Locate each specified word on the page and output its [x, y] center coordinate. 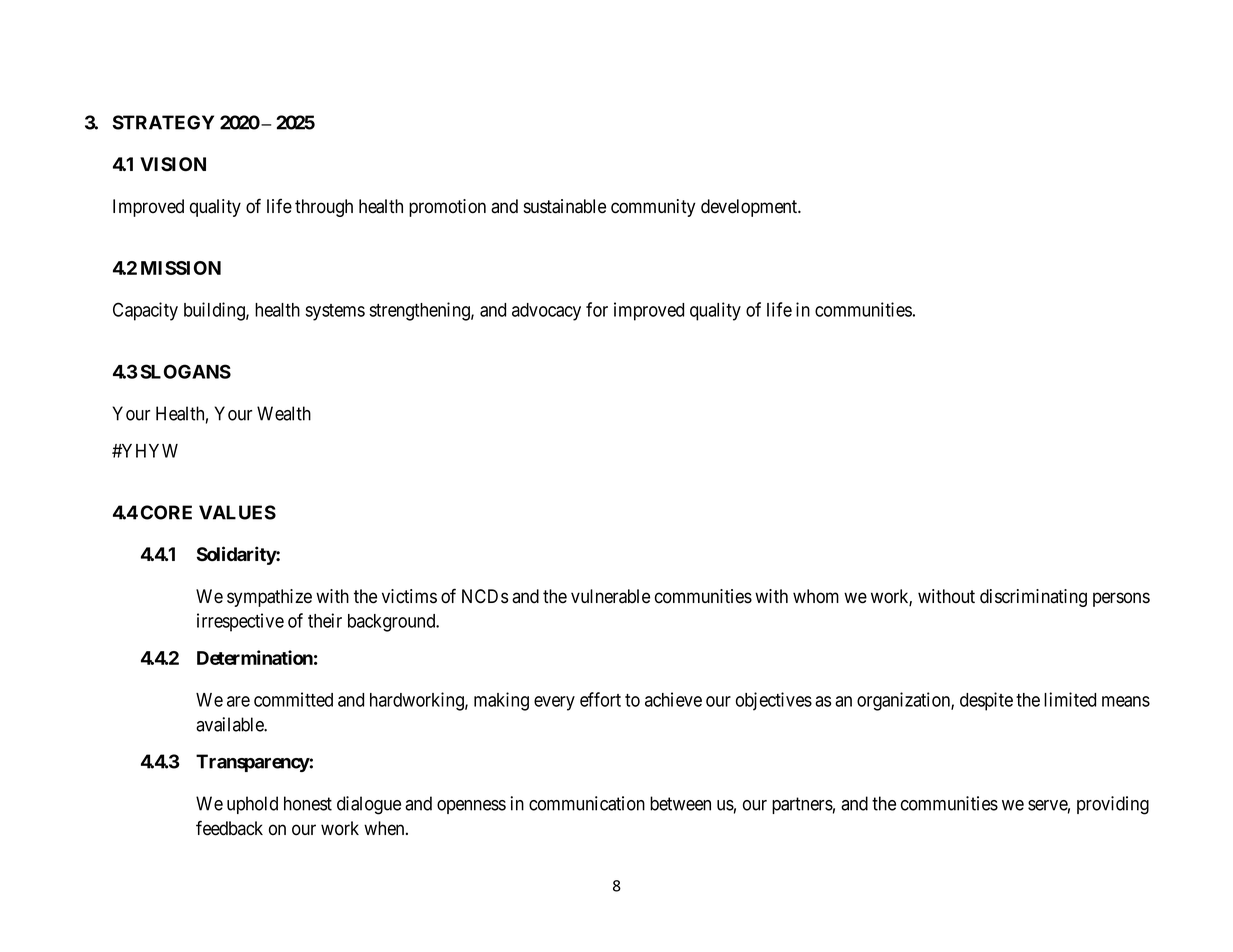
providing [1113, 805]
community [653, 208]
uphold [252, 805]
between [680, 803]
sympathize [269, 598]
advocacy [546, 312]
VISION [173, 164]
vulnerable [610, 596]
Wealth [284, 413]
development [750, 208]
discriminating [1033, 598]
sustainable [565, 206]
